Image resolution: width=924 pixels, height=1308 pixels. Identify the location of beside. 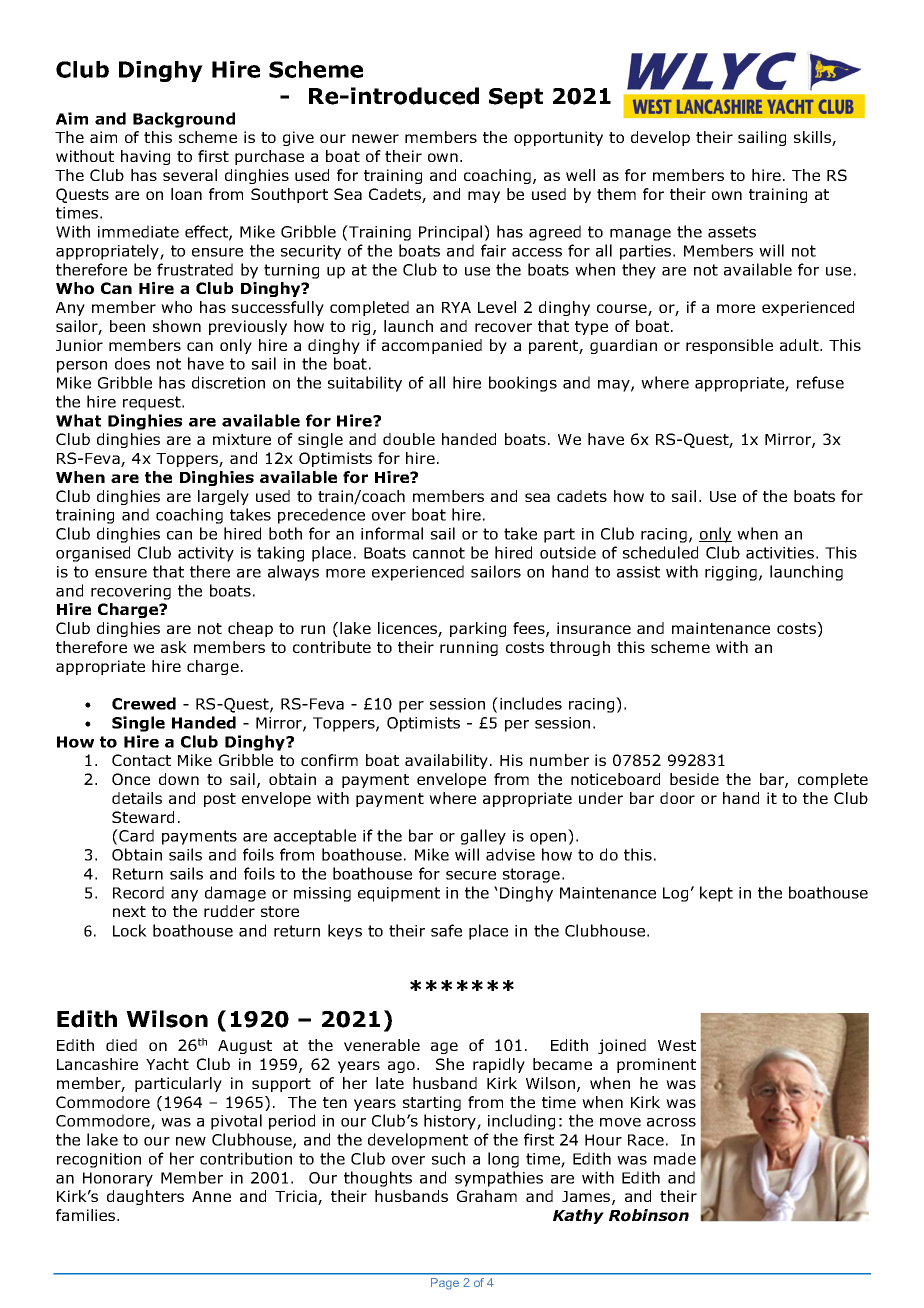
(694, 779).
